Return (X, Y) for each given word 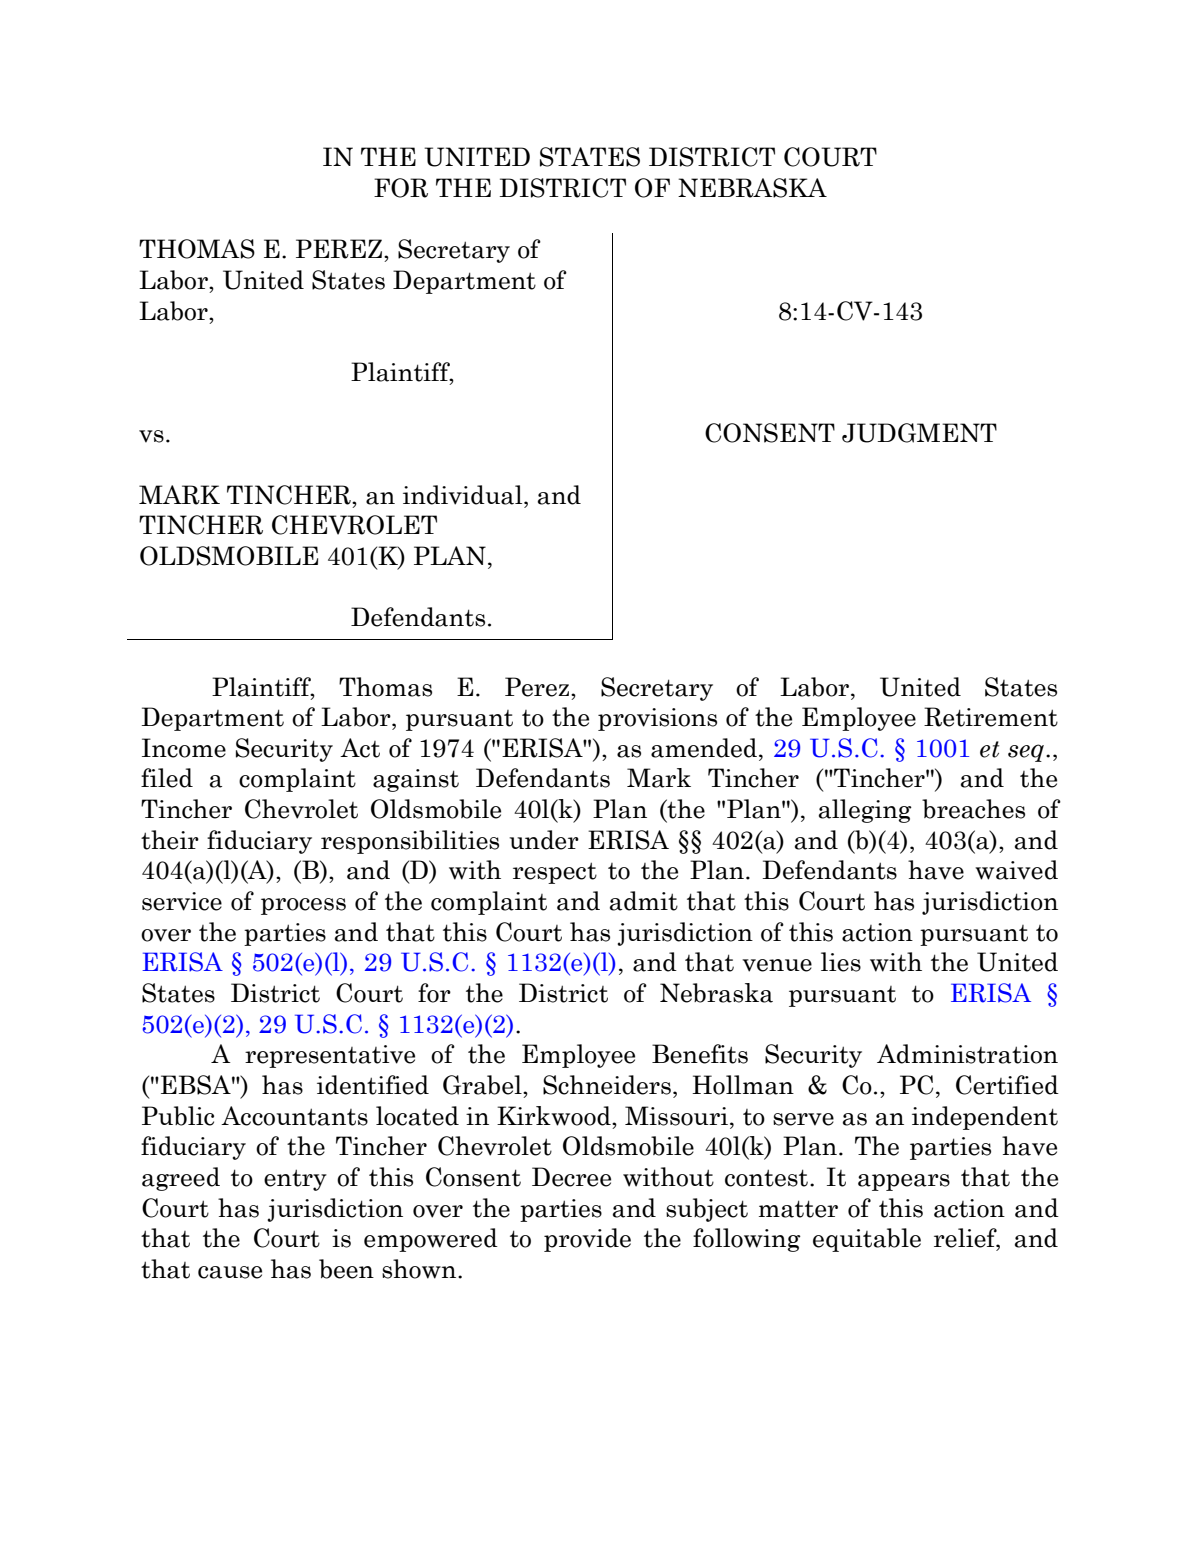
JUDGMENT (919, 433)
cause (230, 1272)
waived (1016, 870)
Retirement (991, 717)
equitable (867, 1240)
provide (587, 1240)
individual (464, 495)
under (544, 840)
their (170, 840)
